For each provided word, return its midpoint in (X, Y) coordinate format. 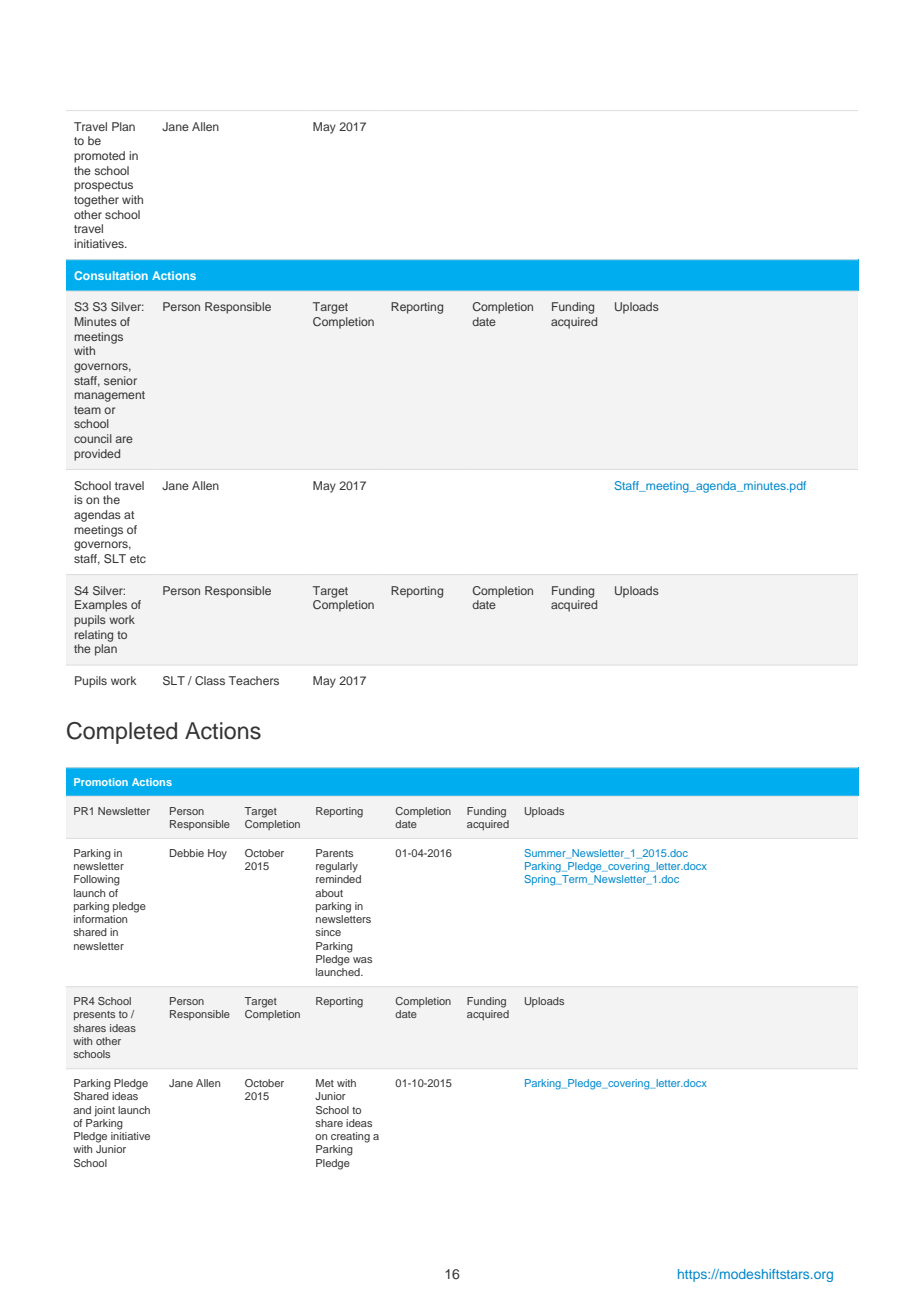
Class (210, 680)
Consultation (111, 275)
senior (120, 380)
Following (97, 880)
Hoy (217, 854)
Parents (334, 853)
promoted (99, 157)
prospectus (103, 186)
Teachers (254, 680)
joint (104, 1111)
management (109, 396)
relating (94, 636)
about (329, 893)
